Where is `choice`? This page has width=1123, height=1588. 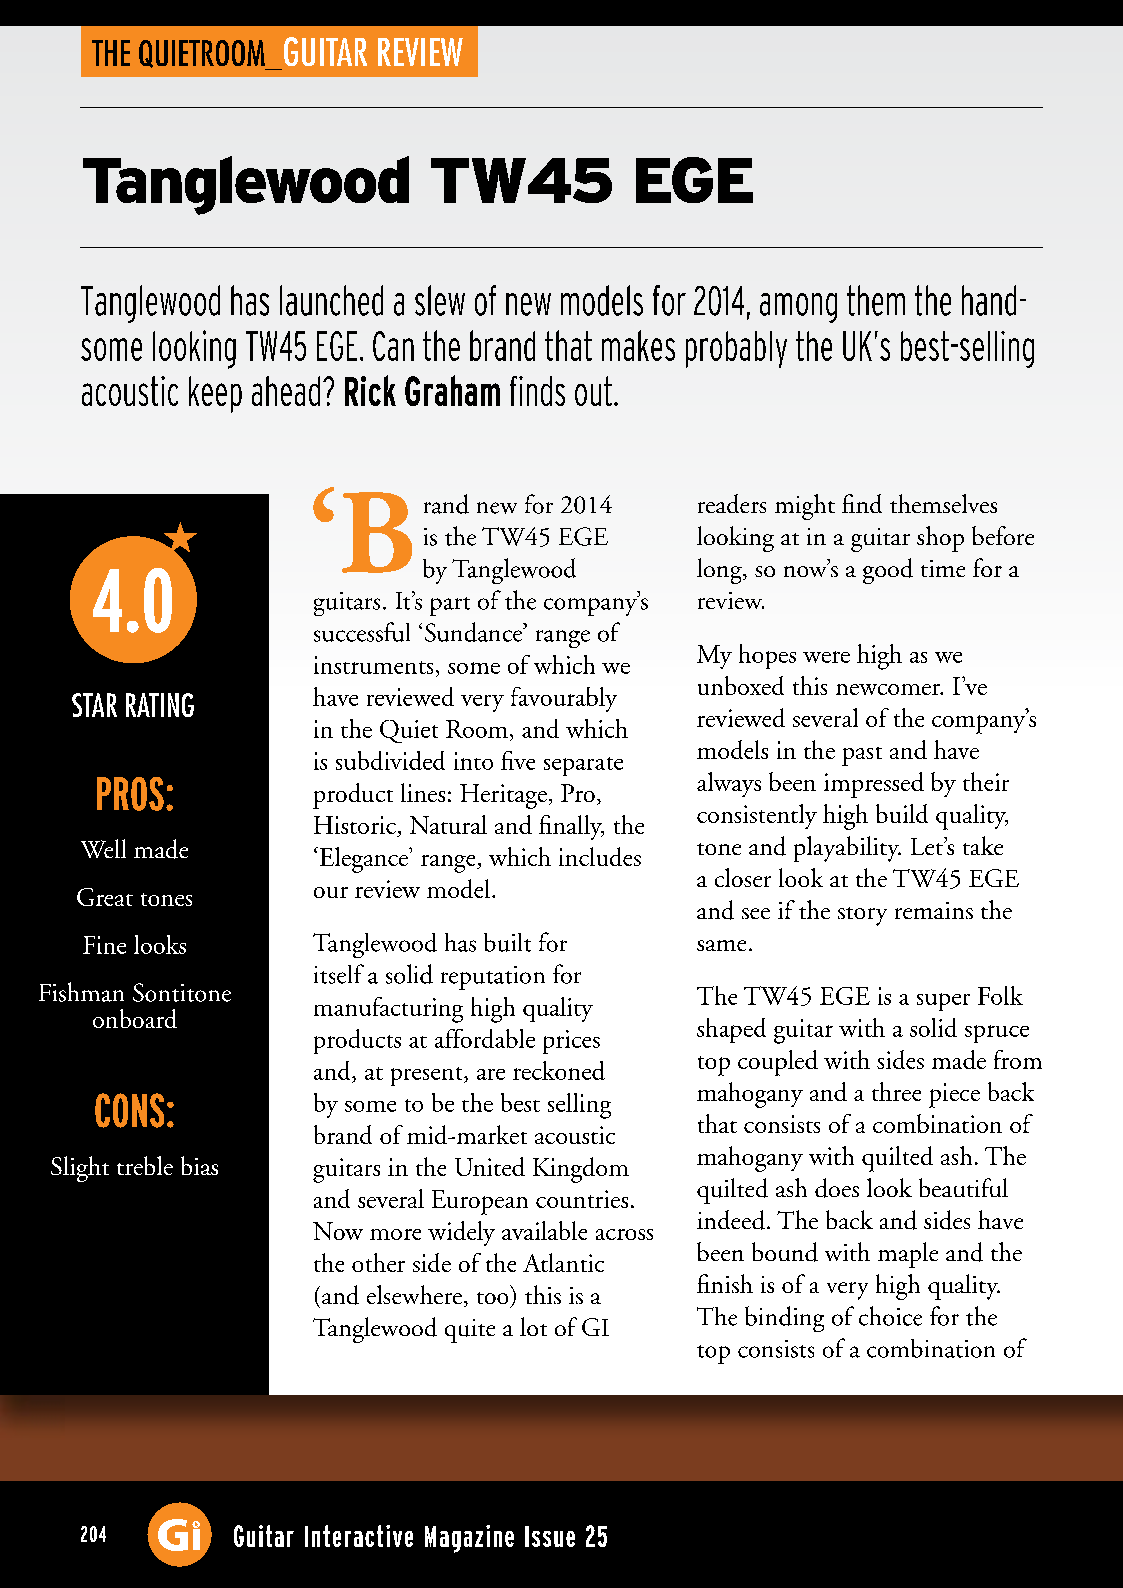 choice is located at coordinates (890, 1316).
